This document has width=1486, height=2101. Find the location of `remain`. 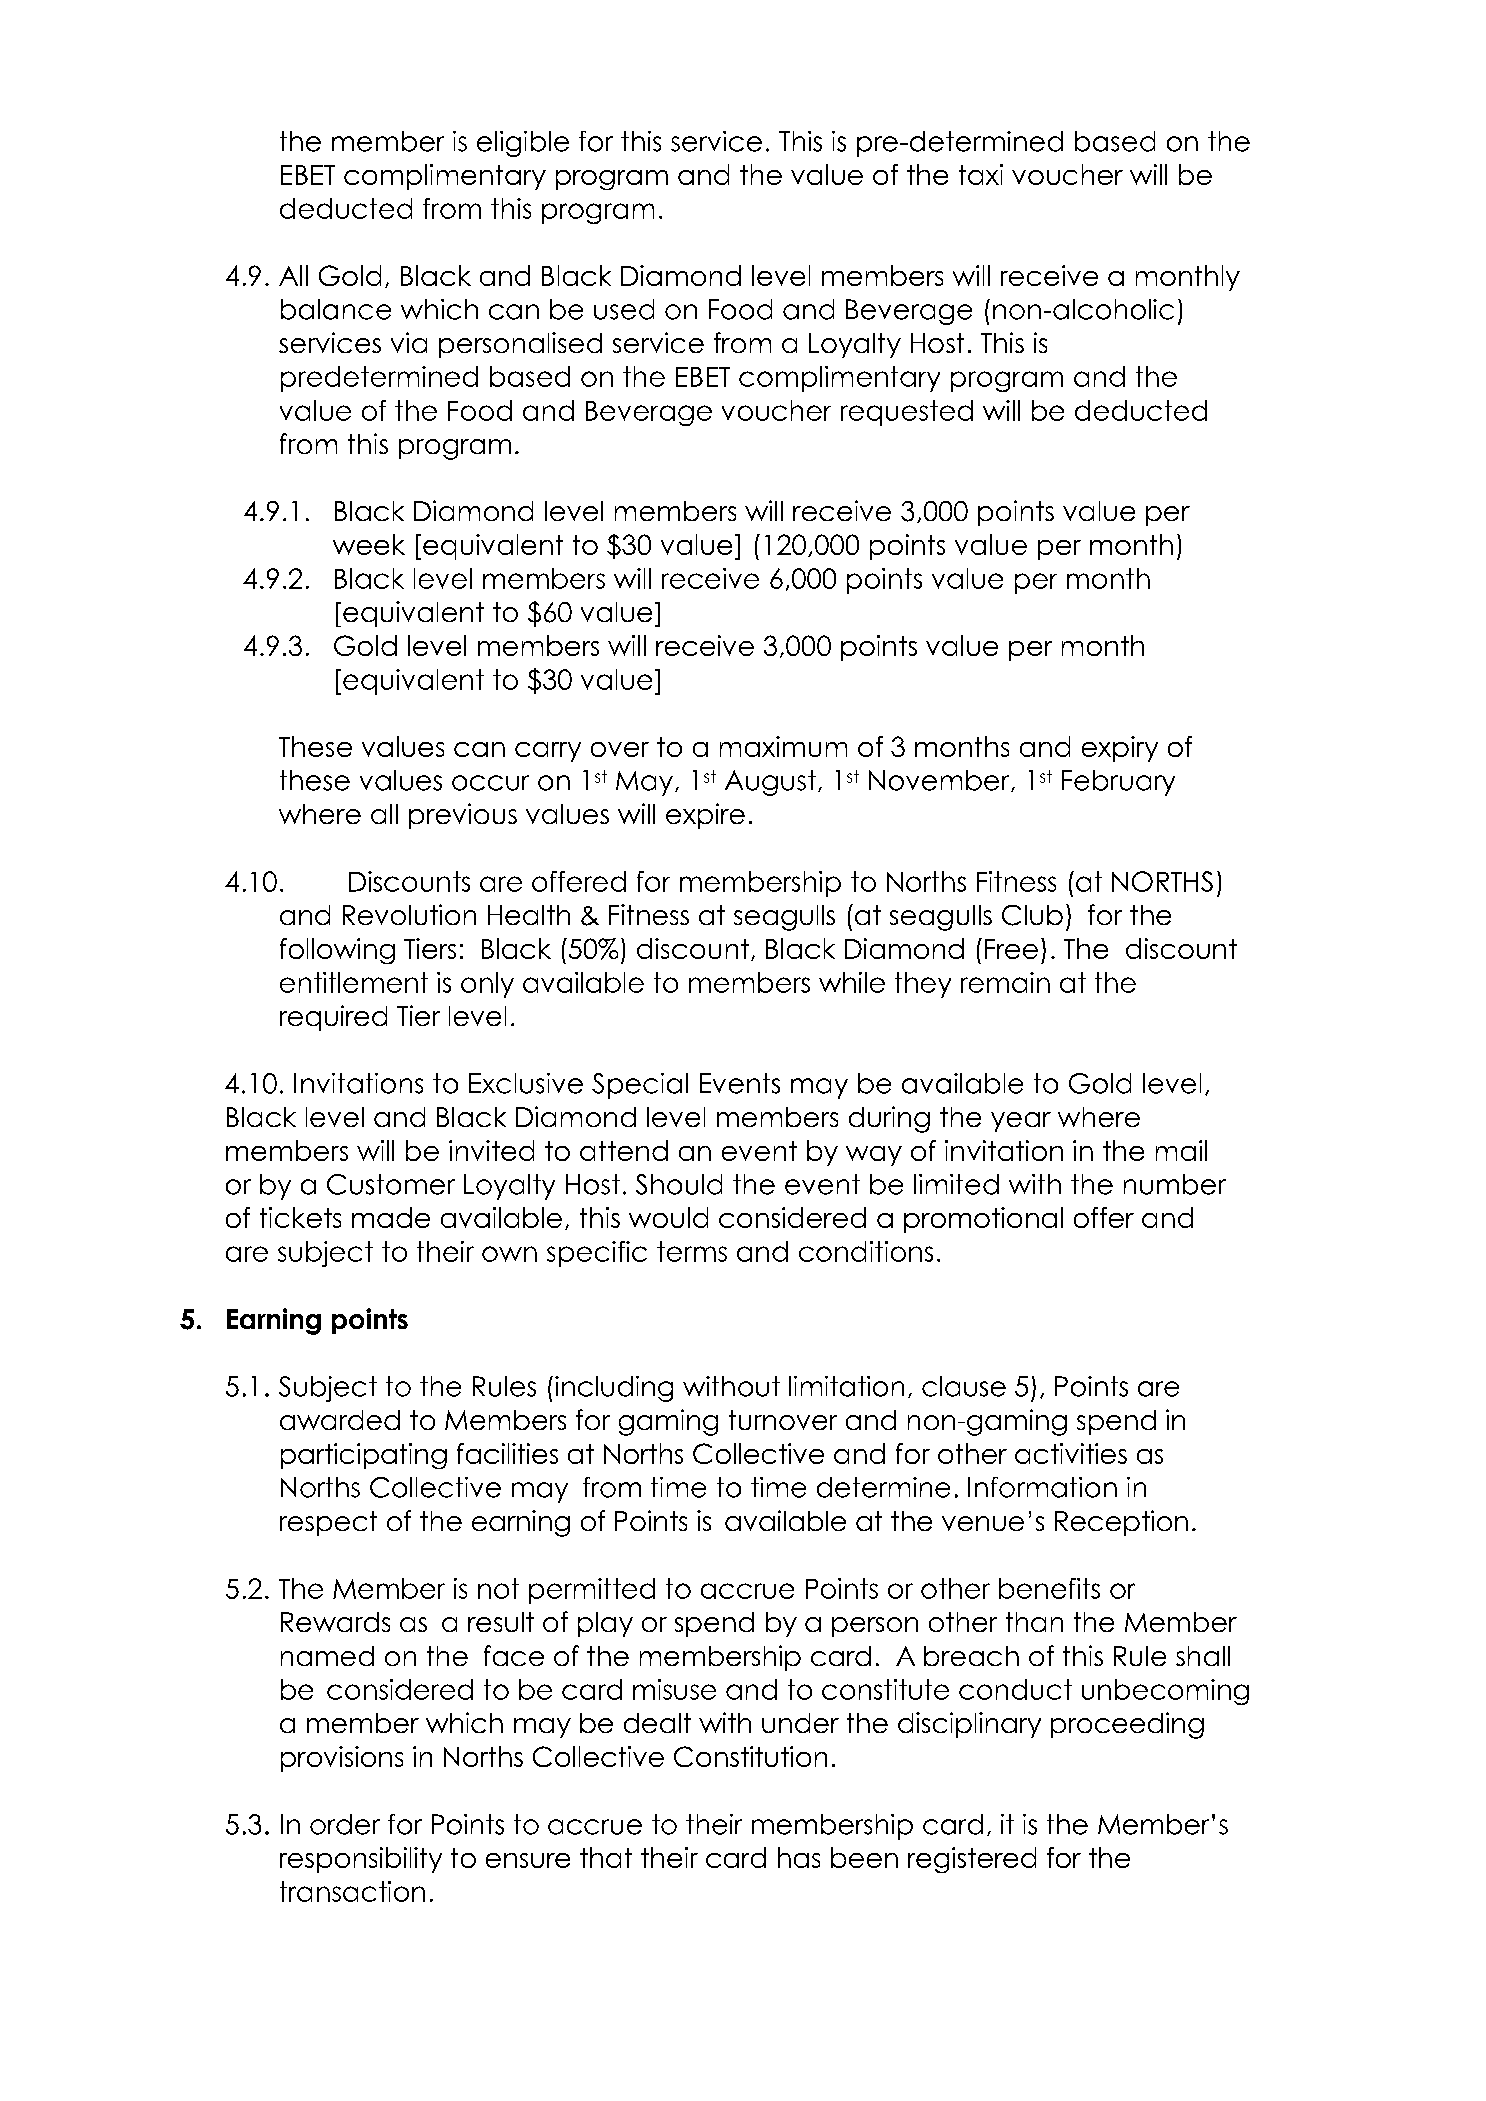

remain is located at coordinates (1005, 982).
